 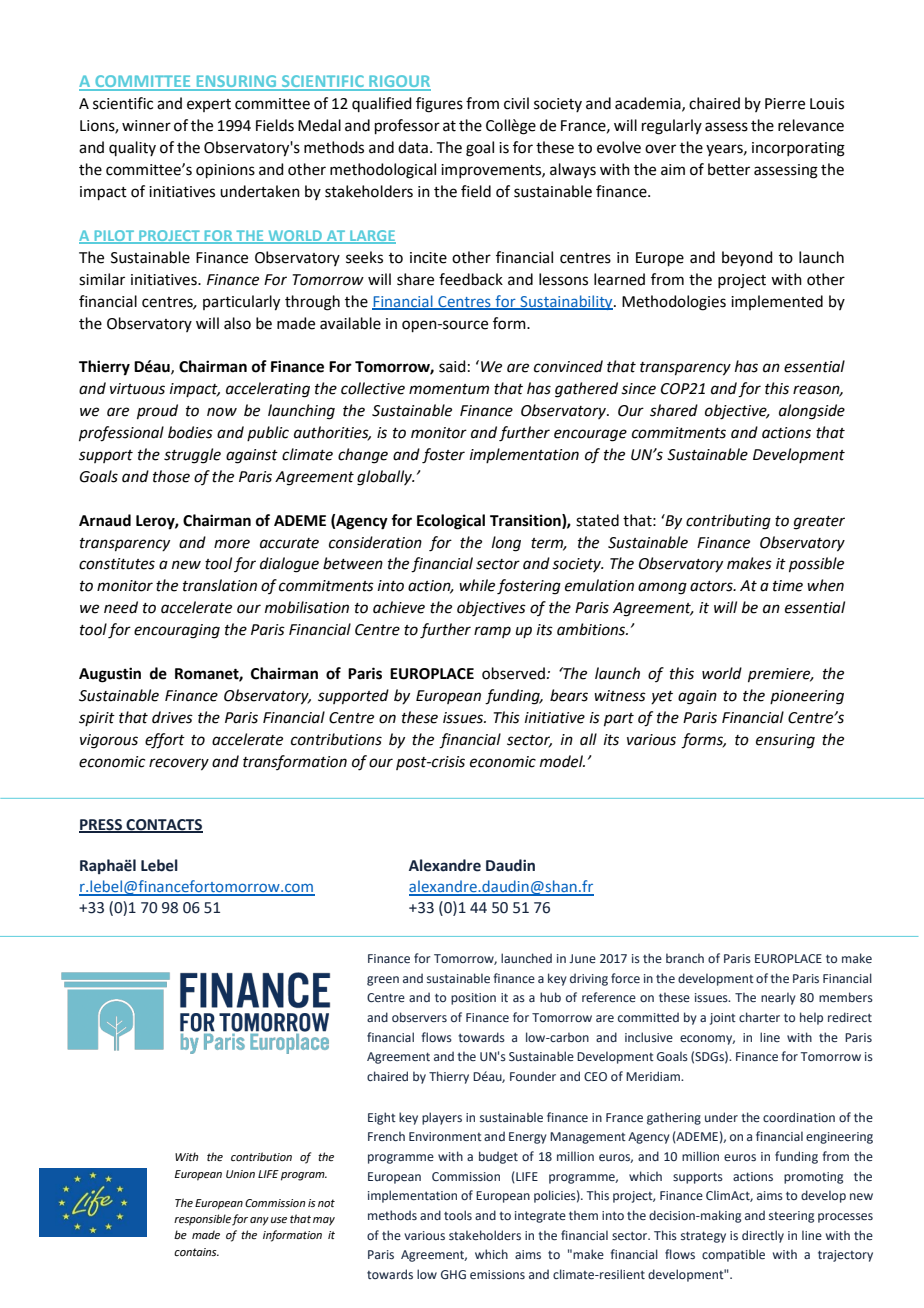 What do you see at coordinates (209, 105) in the screenshot?
I see `expert` at bounding box center [209, 105].
